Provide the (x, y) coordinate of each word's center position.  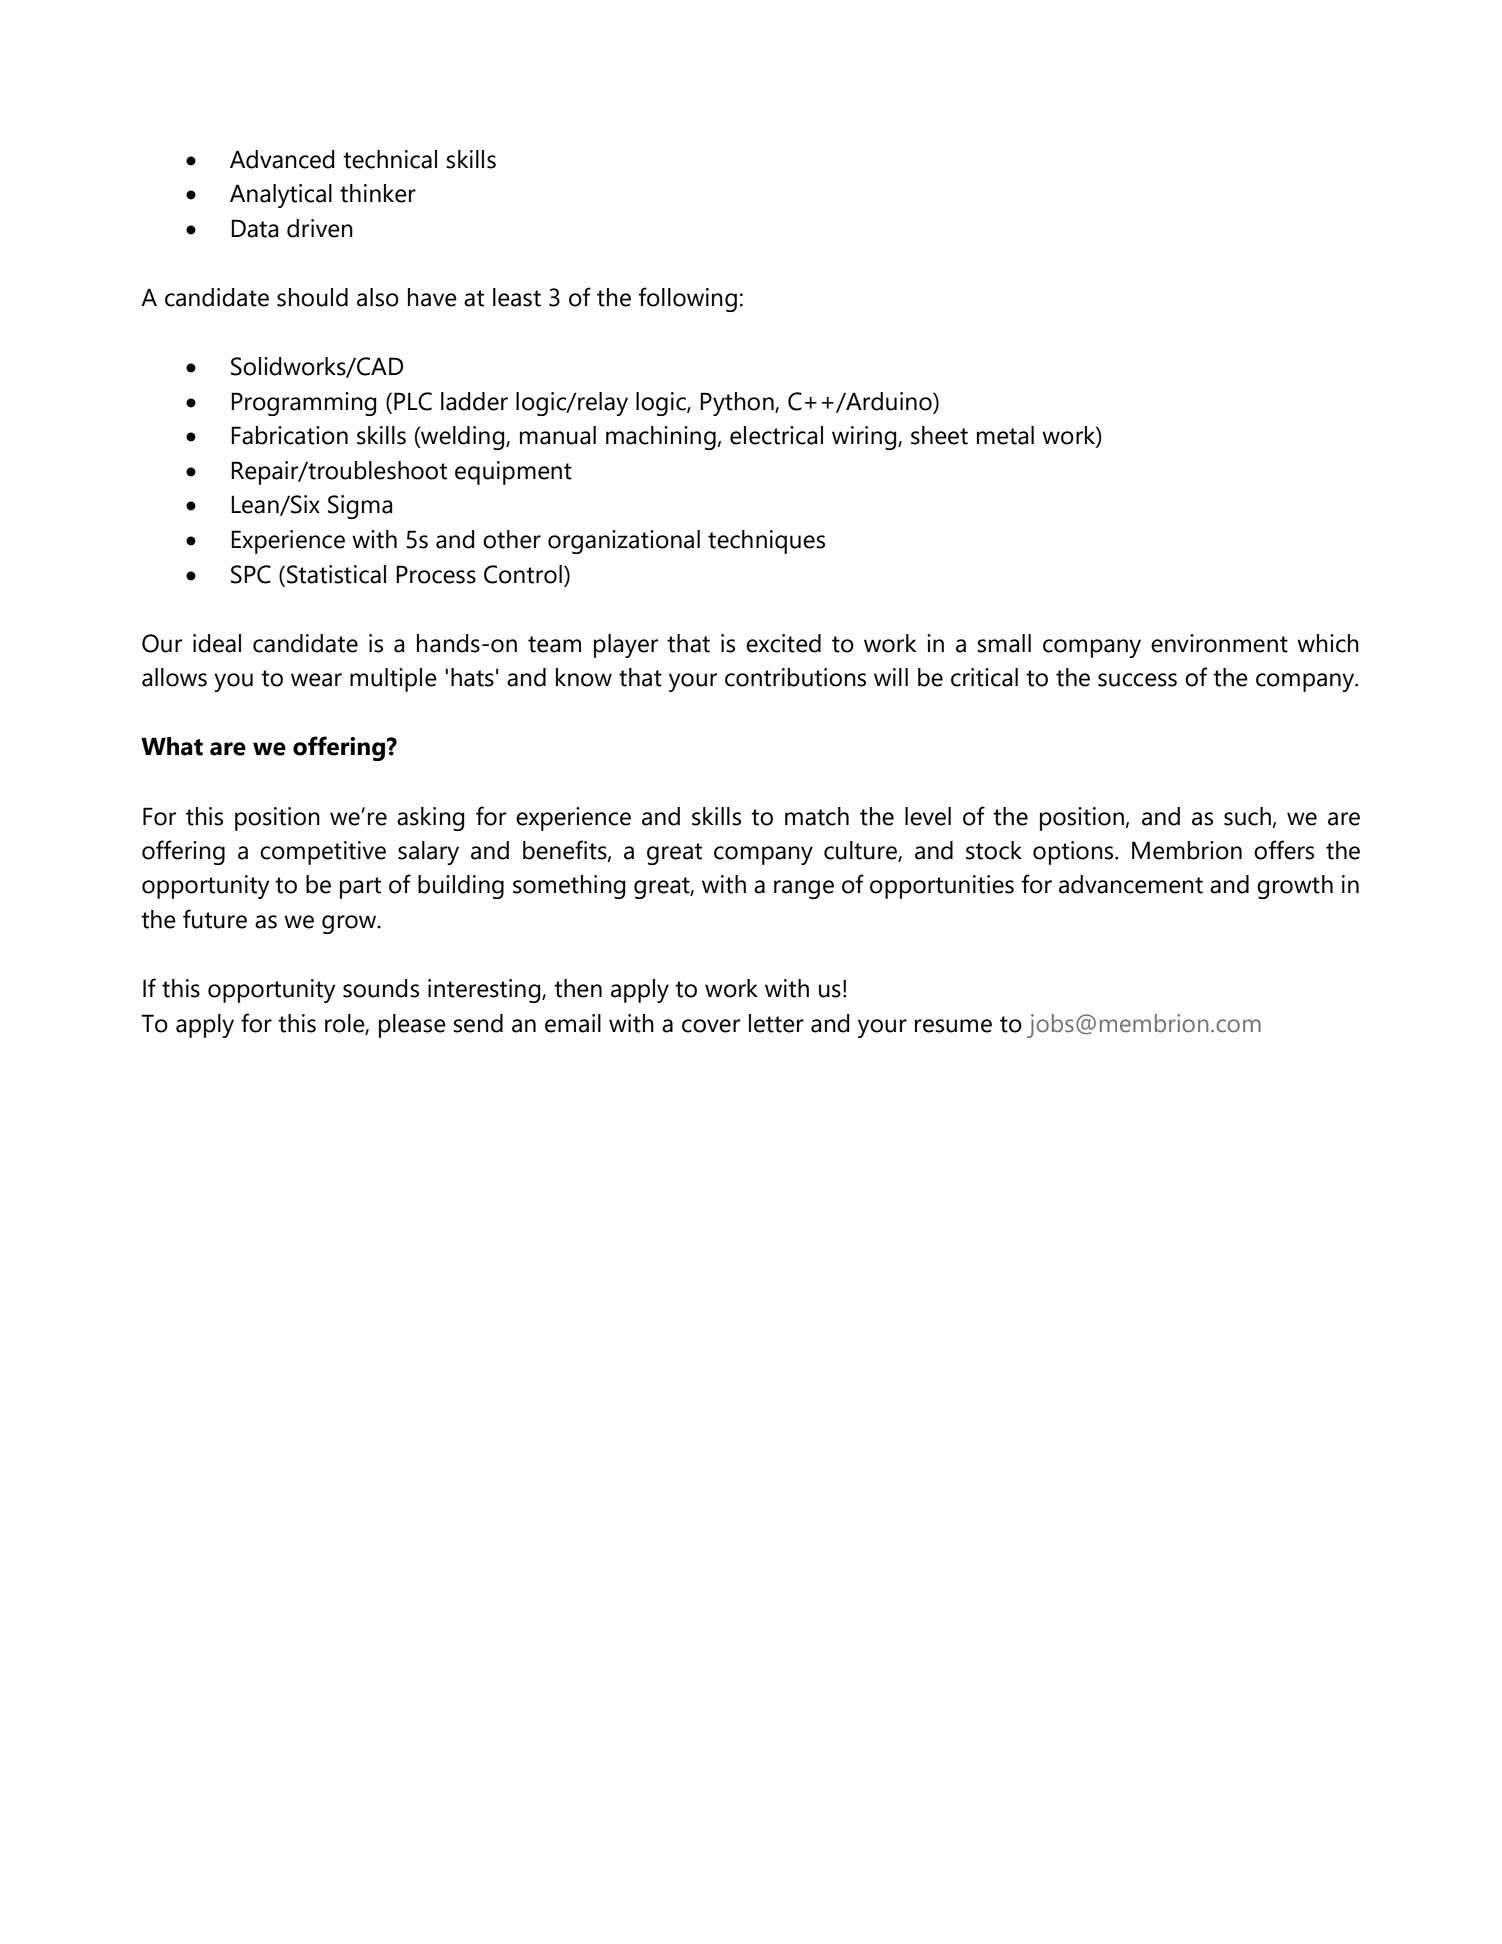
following (688, 299)
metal (1005, 435)
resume (953, 1026)
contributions (795, 677)
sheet (939, 435)
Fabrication (289, 435)
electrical (776, 435)
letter (776, 1023)
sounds (381, 988)
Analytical (281, 196)
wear (316, 680)
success (1137, 680)
